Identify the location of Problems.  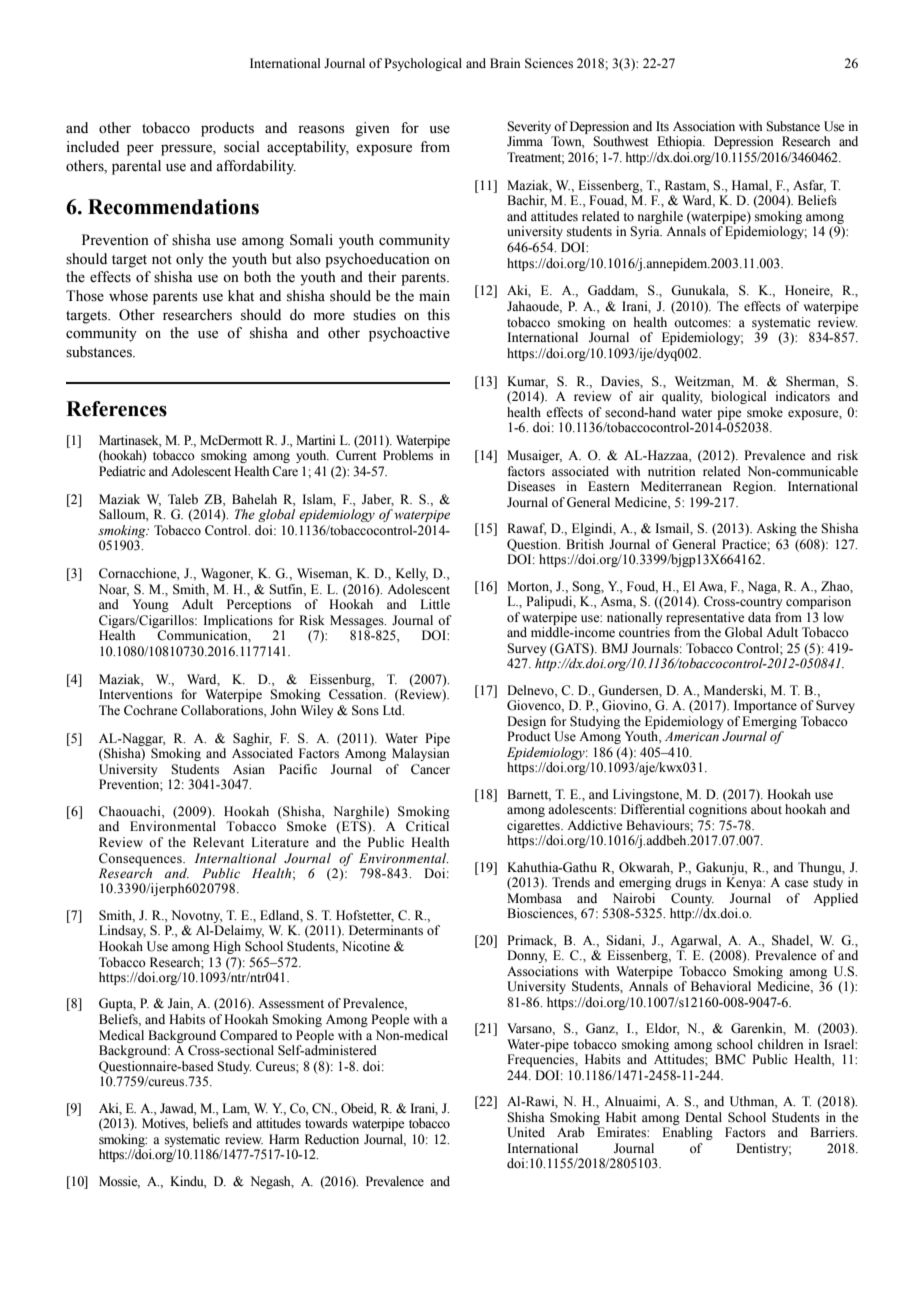
(408, 455).
